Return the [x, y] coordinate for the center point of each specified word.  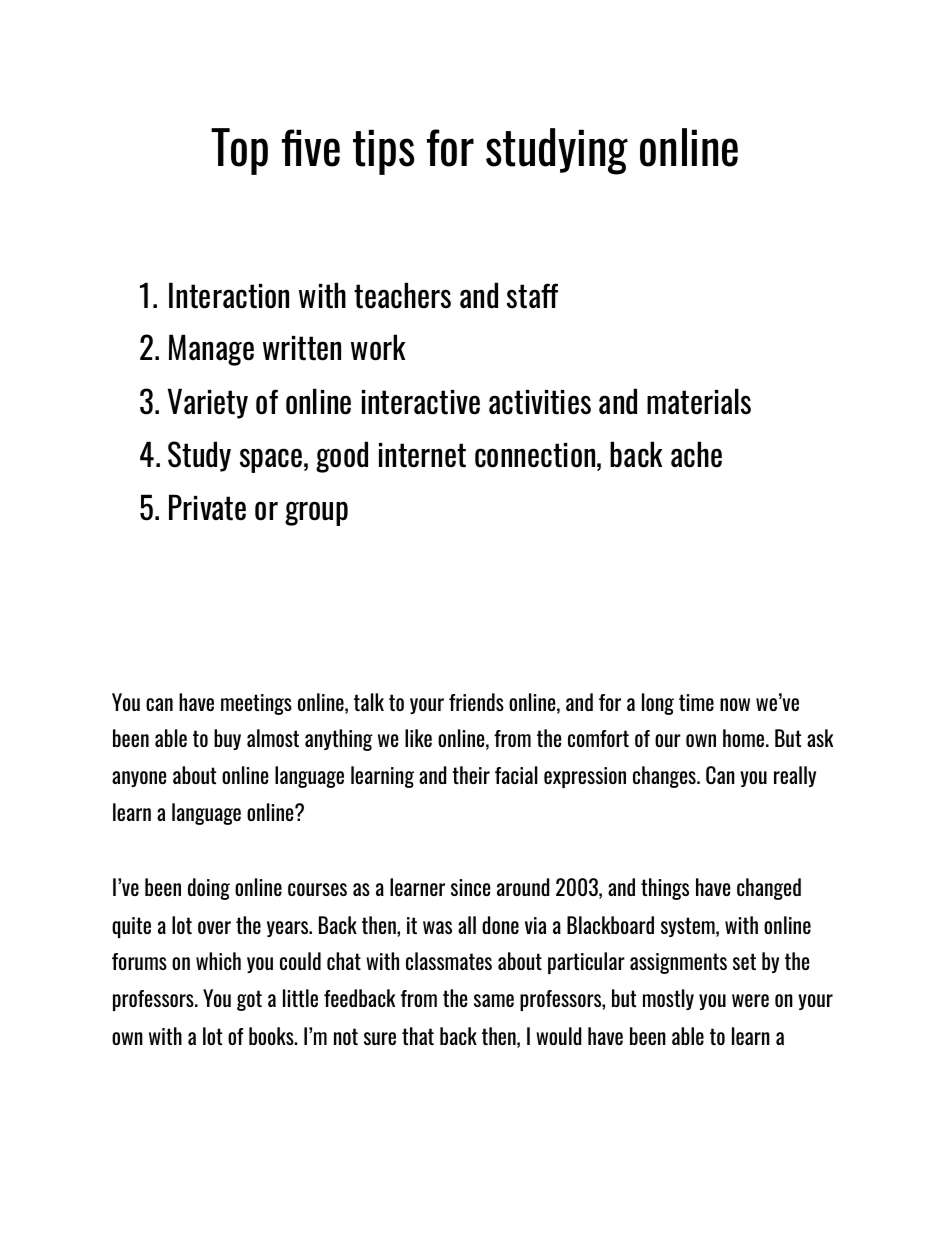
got [249, 1000]
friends [476, 702]
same [494, 1000]
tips [384, 152]
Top [239, 151]
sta [525, 296]
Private [207, 507]
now [735, 704]
